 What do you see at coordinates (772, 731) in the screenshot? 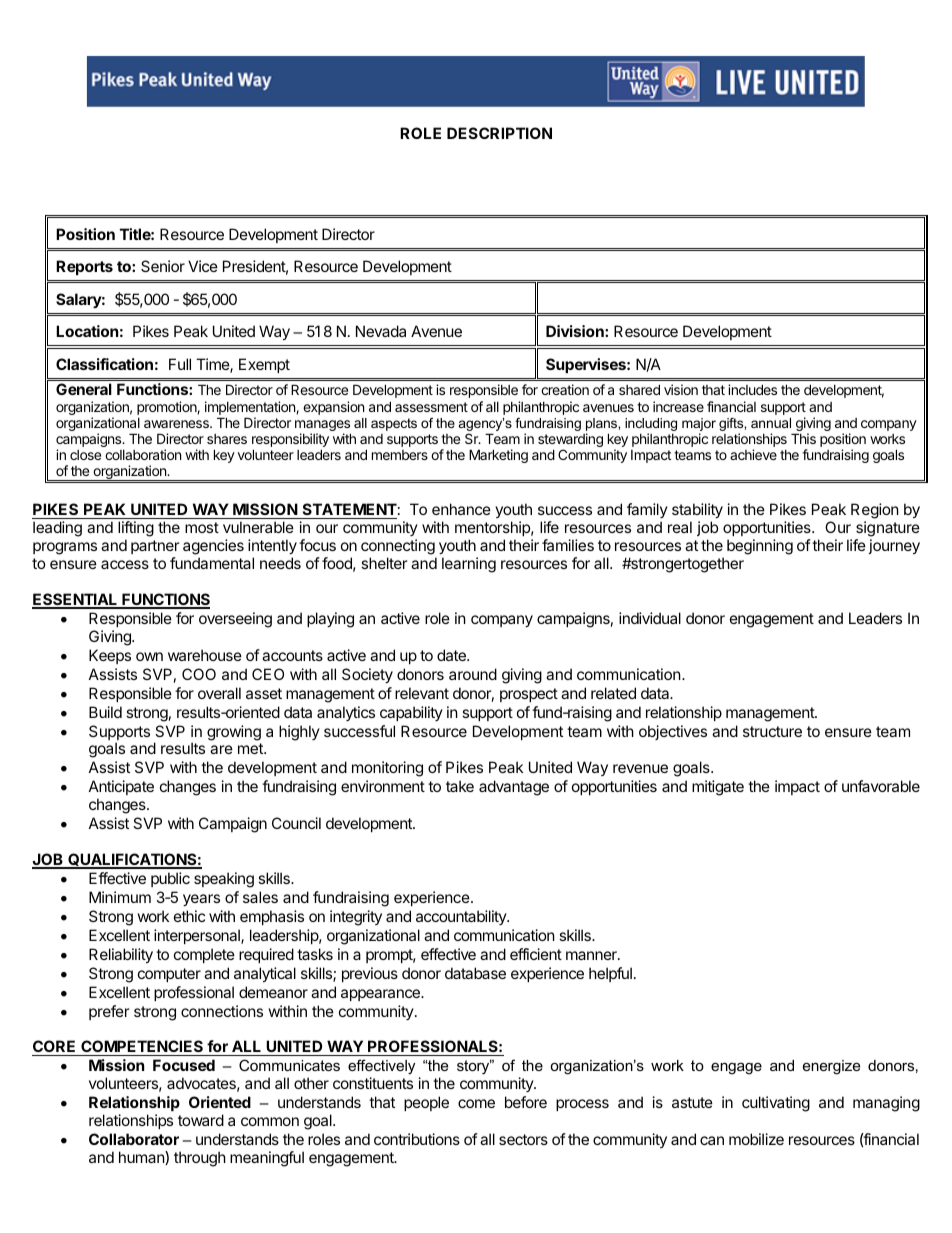
I see `structure` at bounding box center [772, 731].
